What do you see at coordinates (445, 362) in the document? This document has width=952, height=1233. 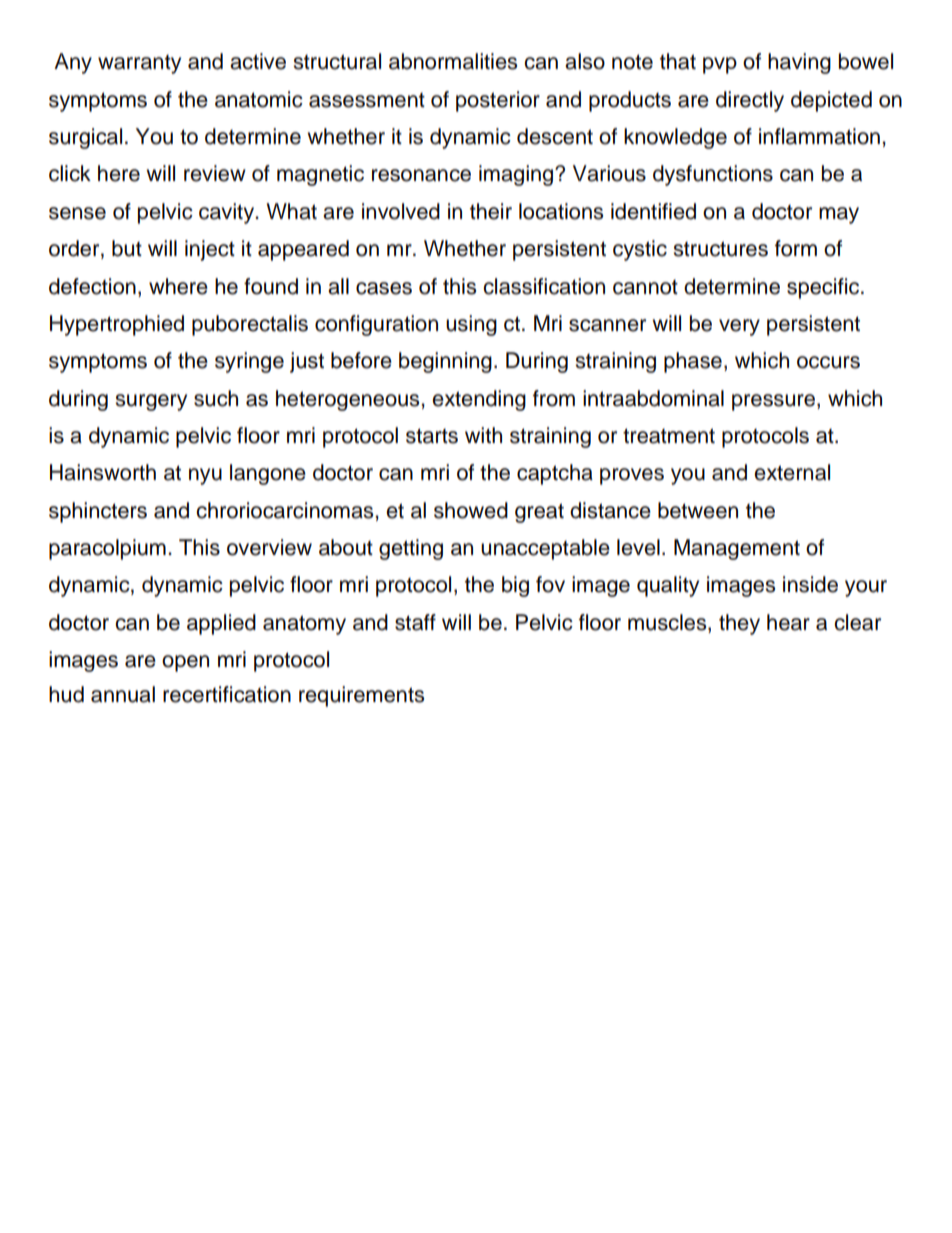 I see `beginning` at bounding box center [445, 362].
